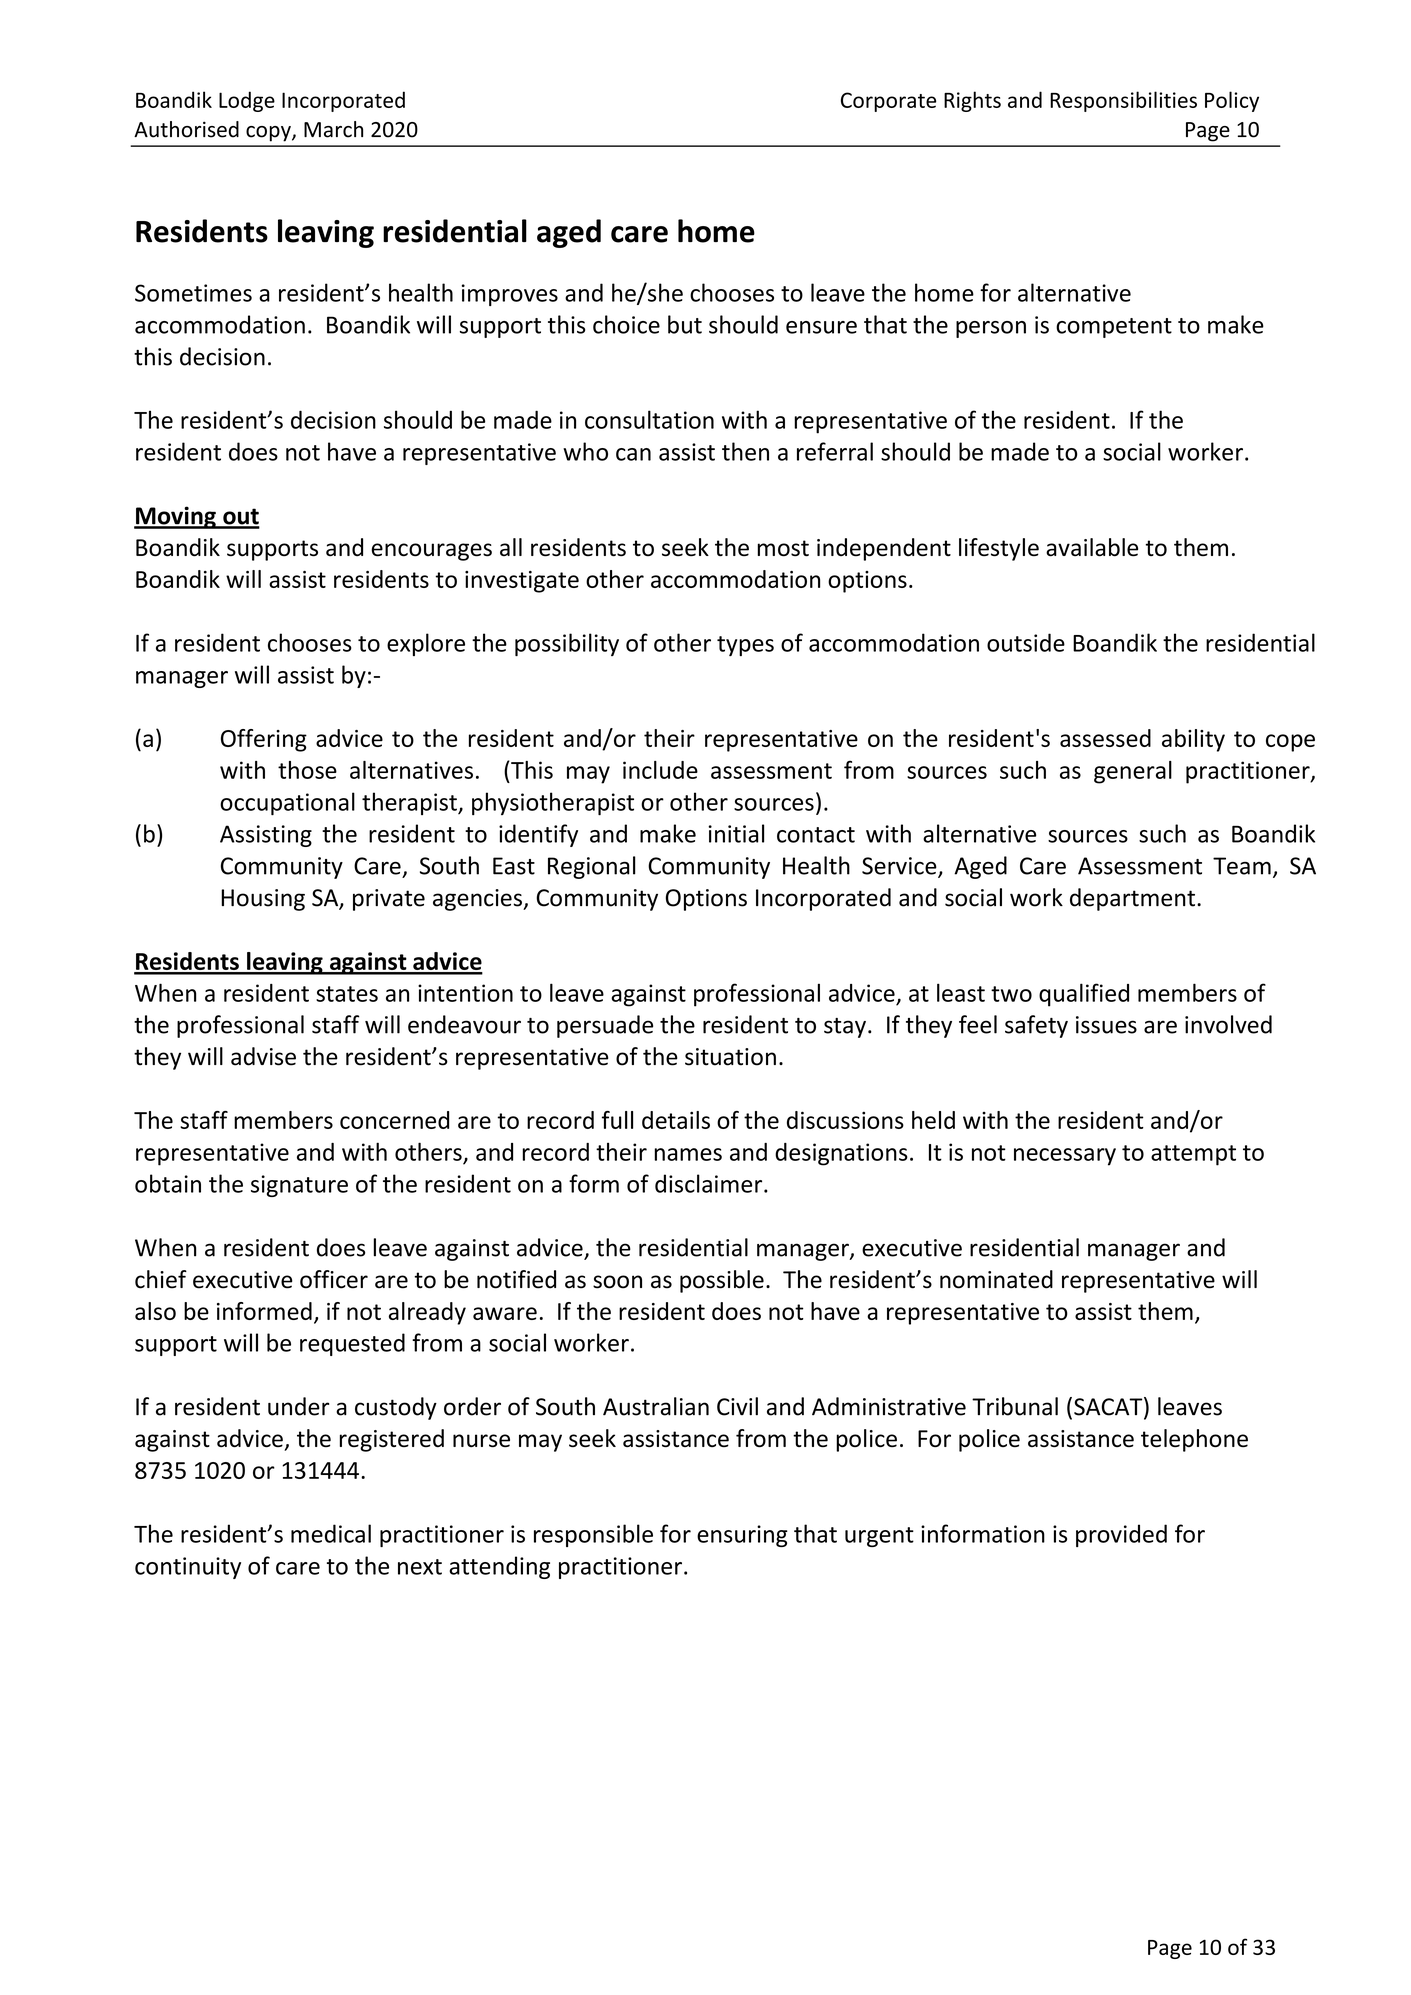 This image has width=1411, height=1995. What do you see at coordinates (1092, 547) in the image?
I see `available` at bounding box center [1092, 547].
